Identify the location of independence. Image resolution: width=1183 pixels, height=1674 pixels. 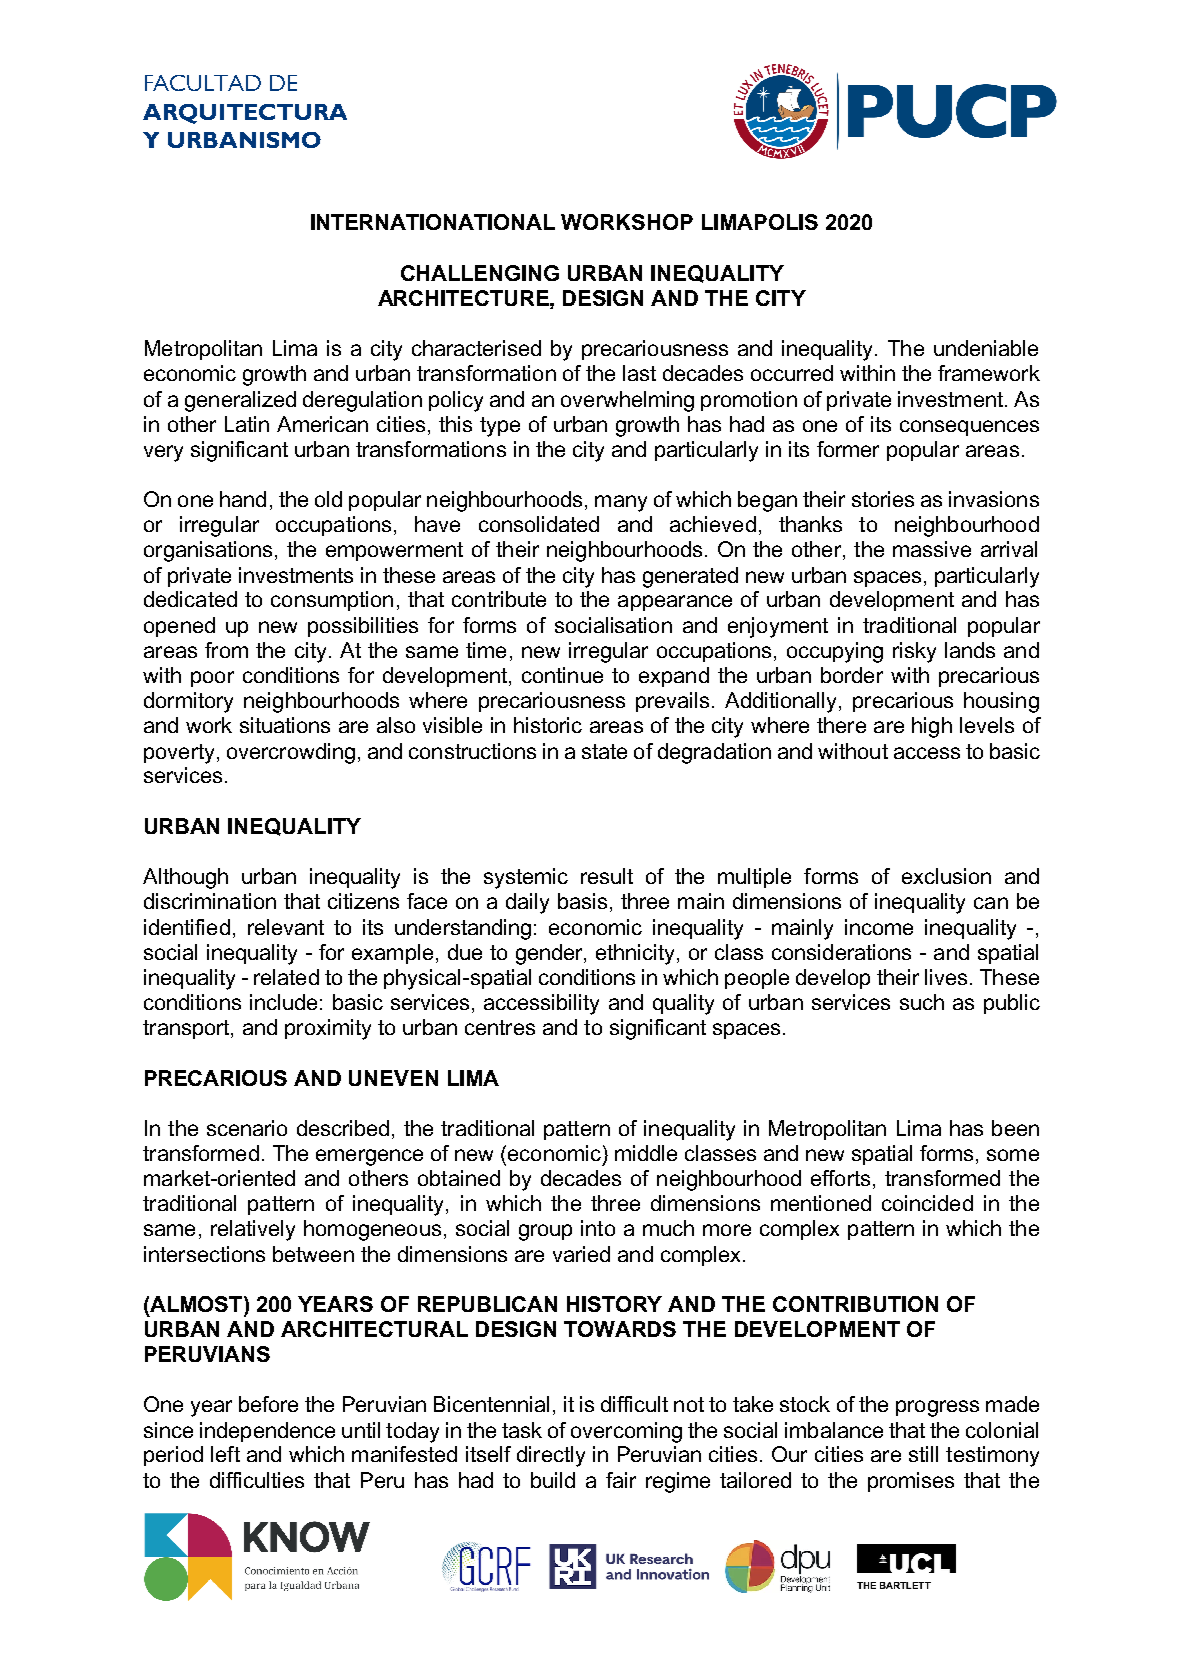
(267, 1432).
